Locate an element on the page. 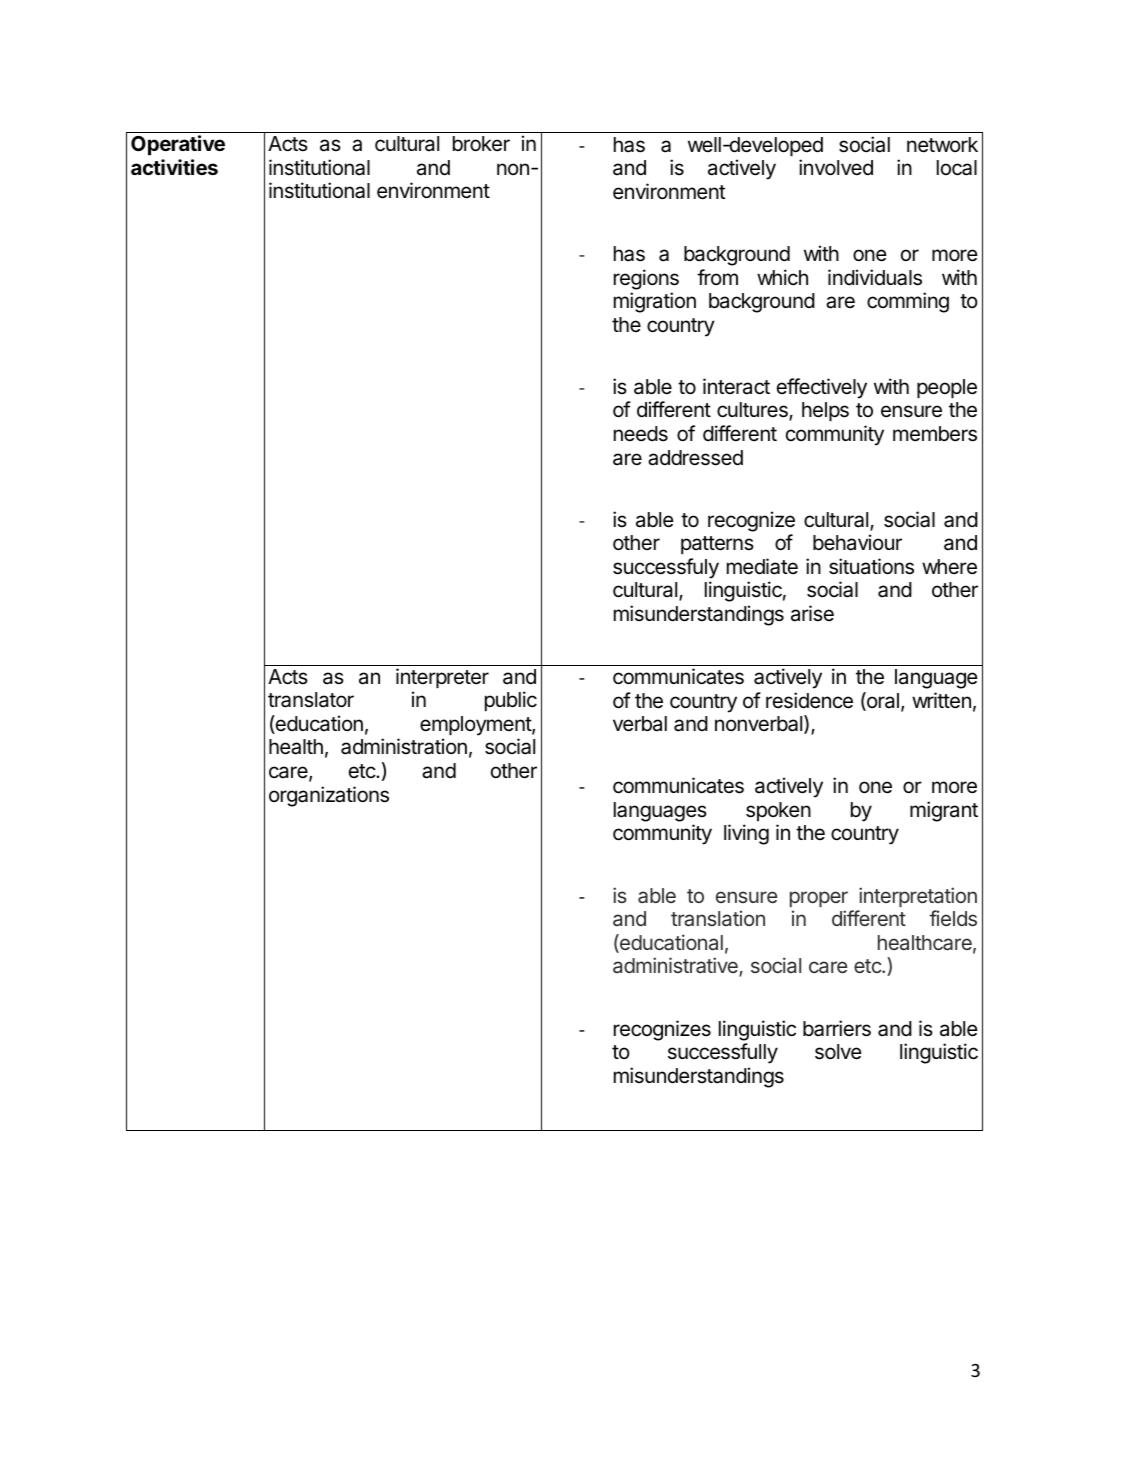  barriers is located at coordinates (837, 1028).
